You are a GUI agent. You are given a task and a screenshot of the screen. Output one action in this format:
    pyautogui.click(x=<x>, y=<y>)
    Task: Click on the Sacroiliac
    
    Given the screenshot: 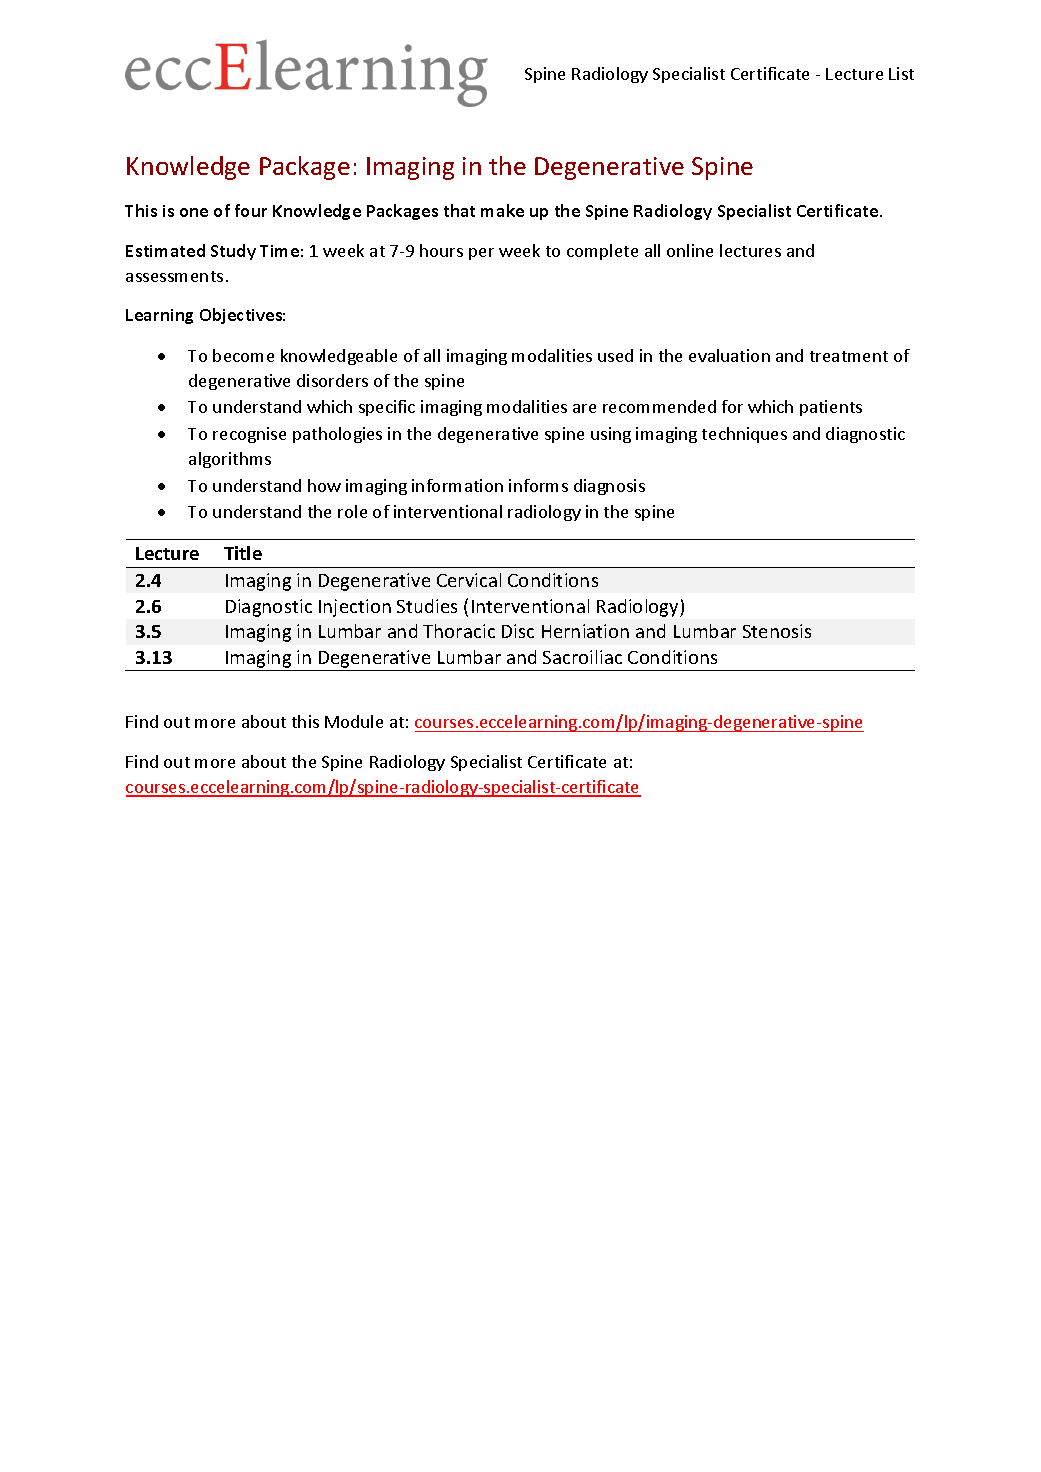 What is the action you would take?
    pyautogui.click(x=582, y=657)
